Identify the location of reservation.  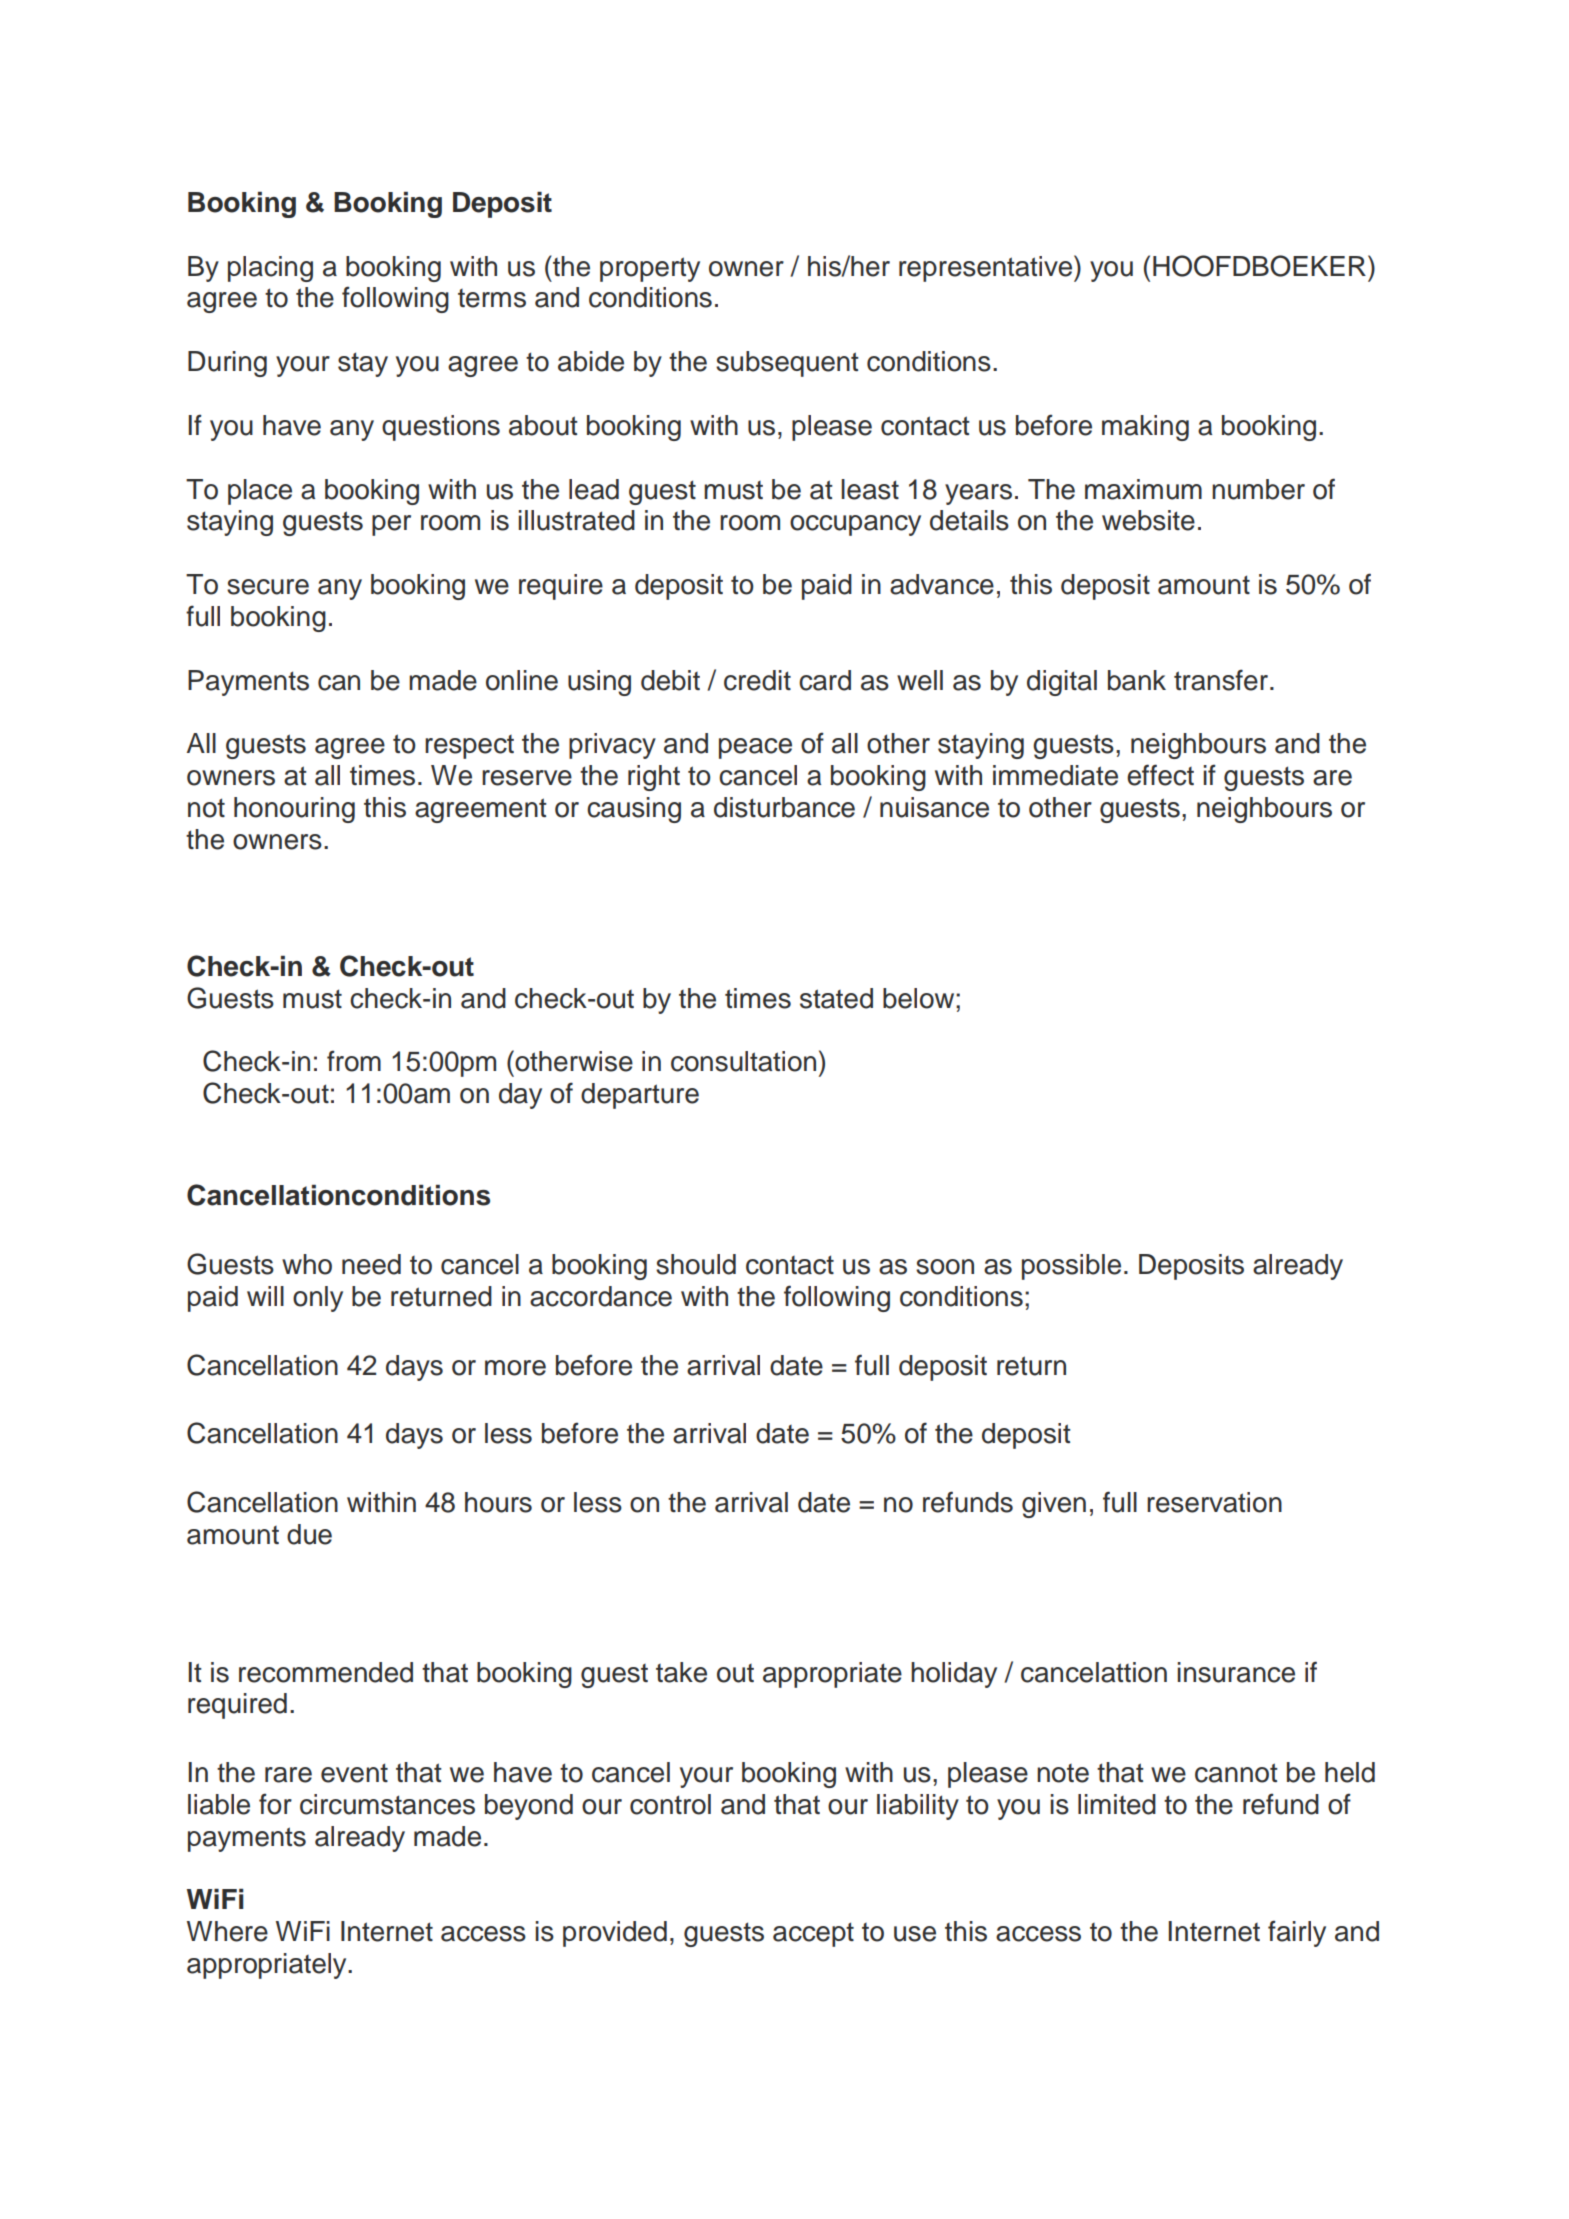
(1214, 1502).
